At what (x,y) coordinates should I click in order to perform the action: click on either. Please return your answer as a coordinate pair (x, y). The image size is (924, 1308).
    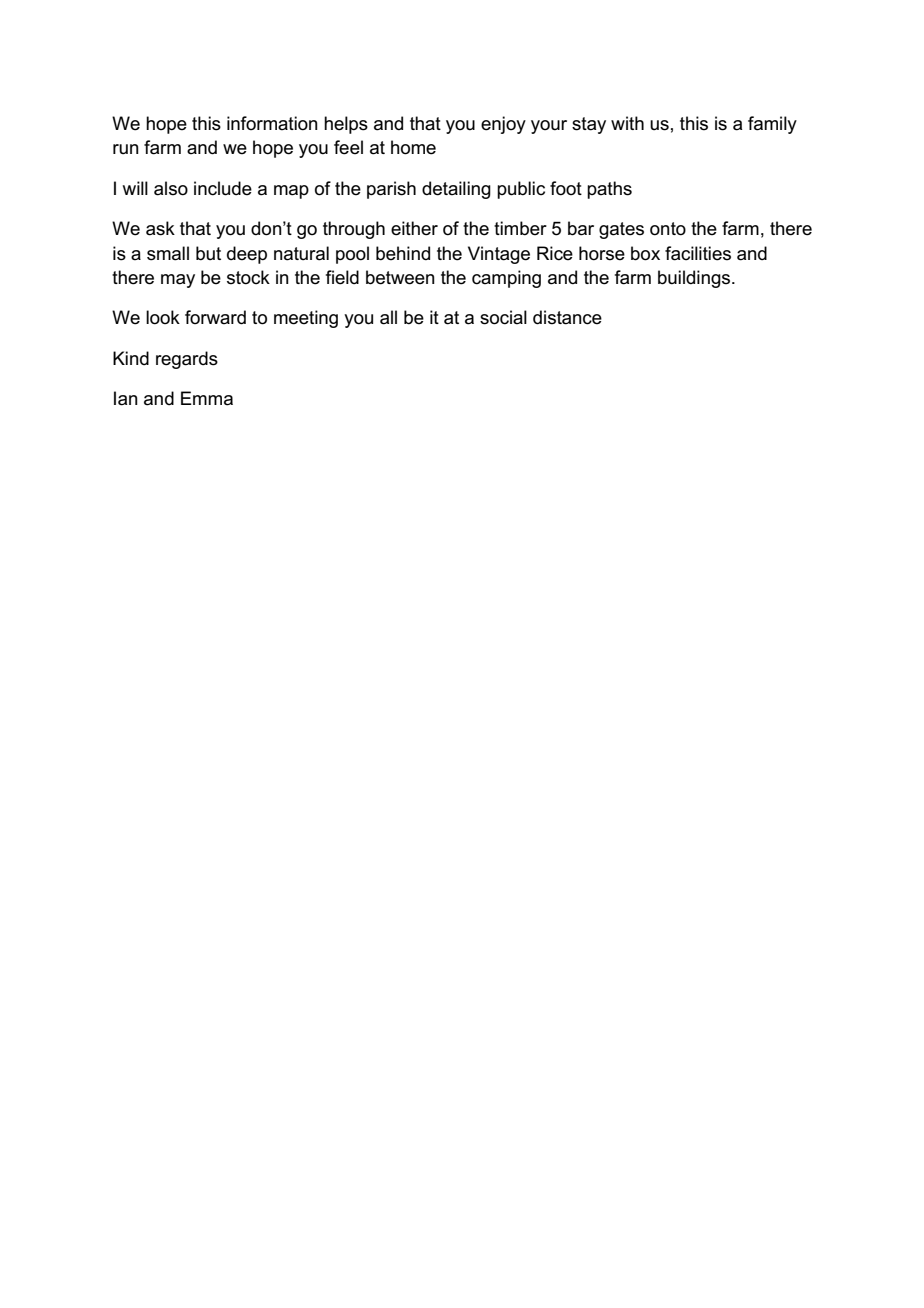
    Looking at the image, I should click on (414, 228).
